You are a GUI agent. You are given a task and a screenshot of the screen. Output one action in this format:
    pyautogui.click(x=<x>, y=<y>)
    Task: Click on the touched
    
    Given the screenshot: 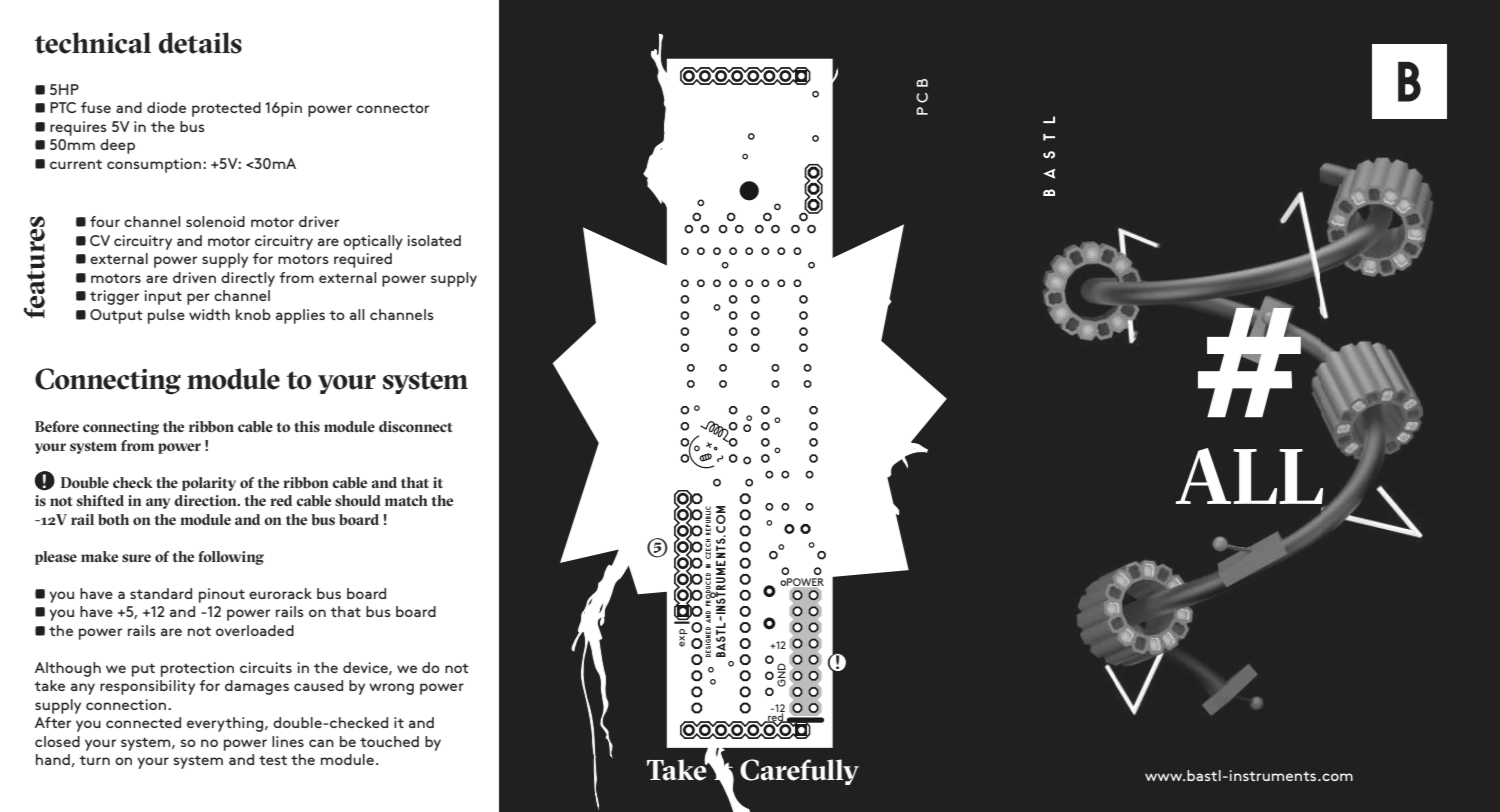 What is the action you would take?
    pyautogui.click(x=389, y=741)
